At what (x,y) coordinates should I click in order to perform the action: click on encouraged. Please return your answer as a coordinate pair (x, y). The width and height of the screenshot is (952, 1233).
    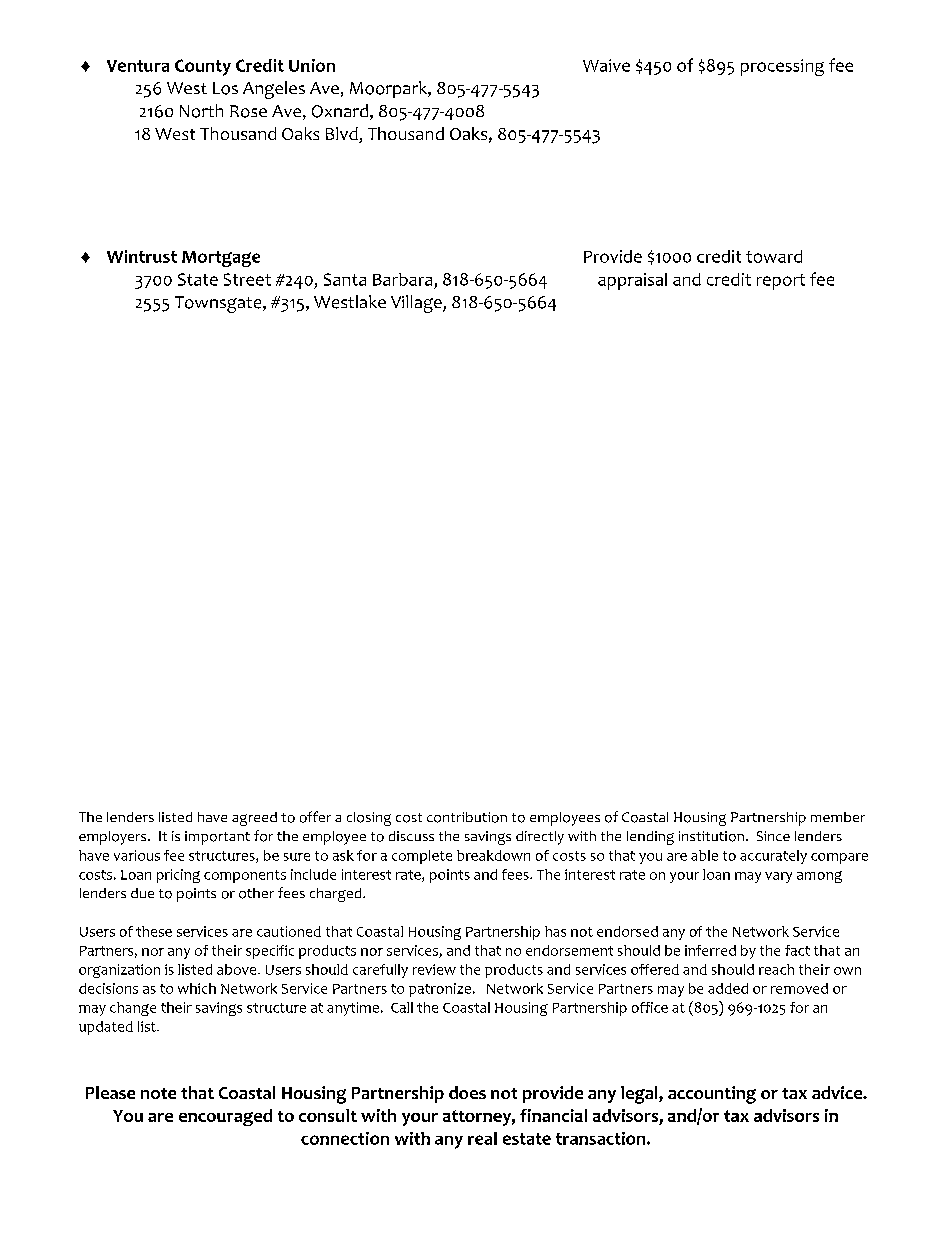
    Looking at the image, I should click on (225, 1117).
